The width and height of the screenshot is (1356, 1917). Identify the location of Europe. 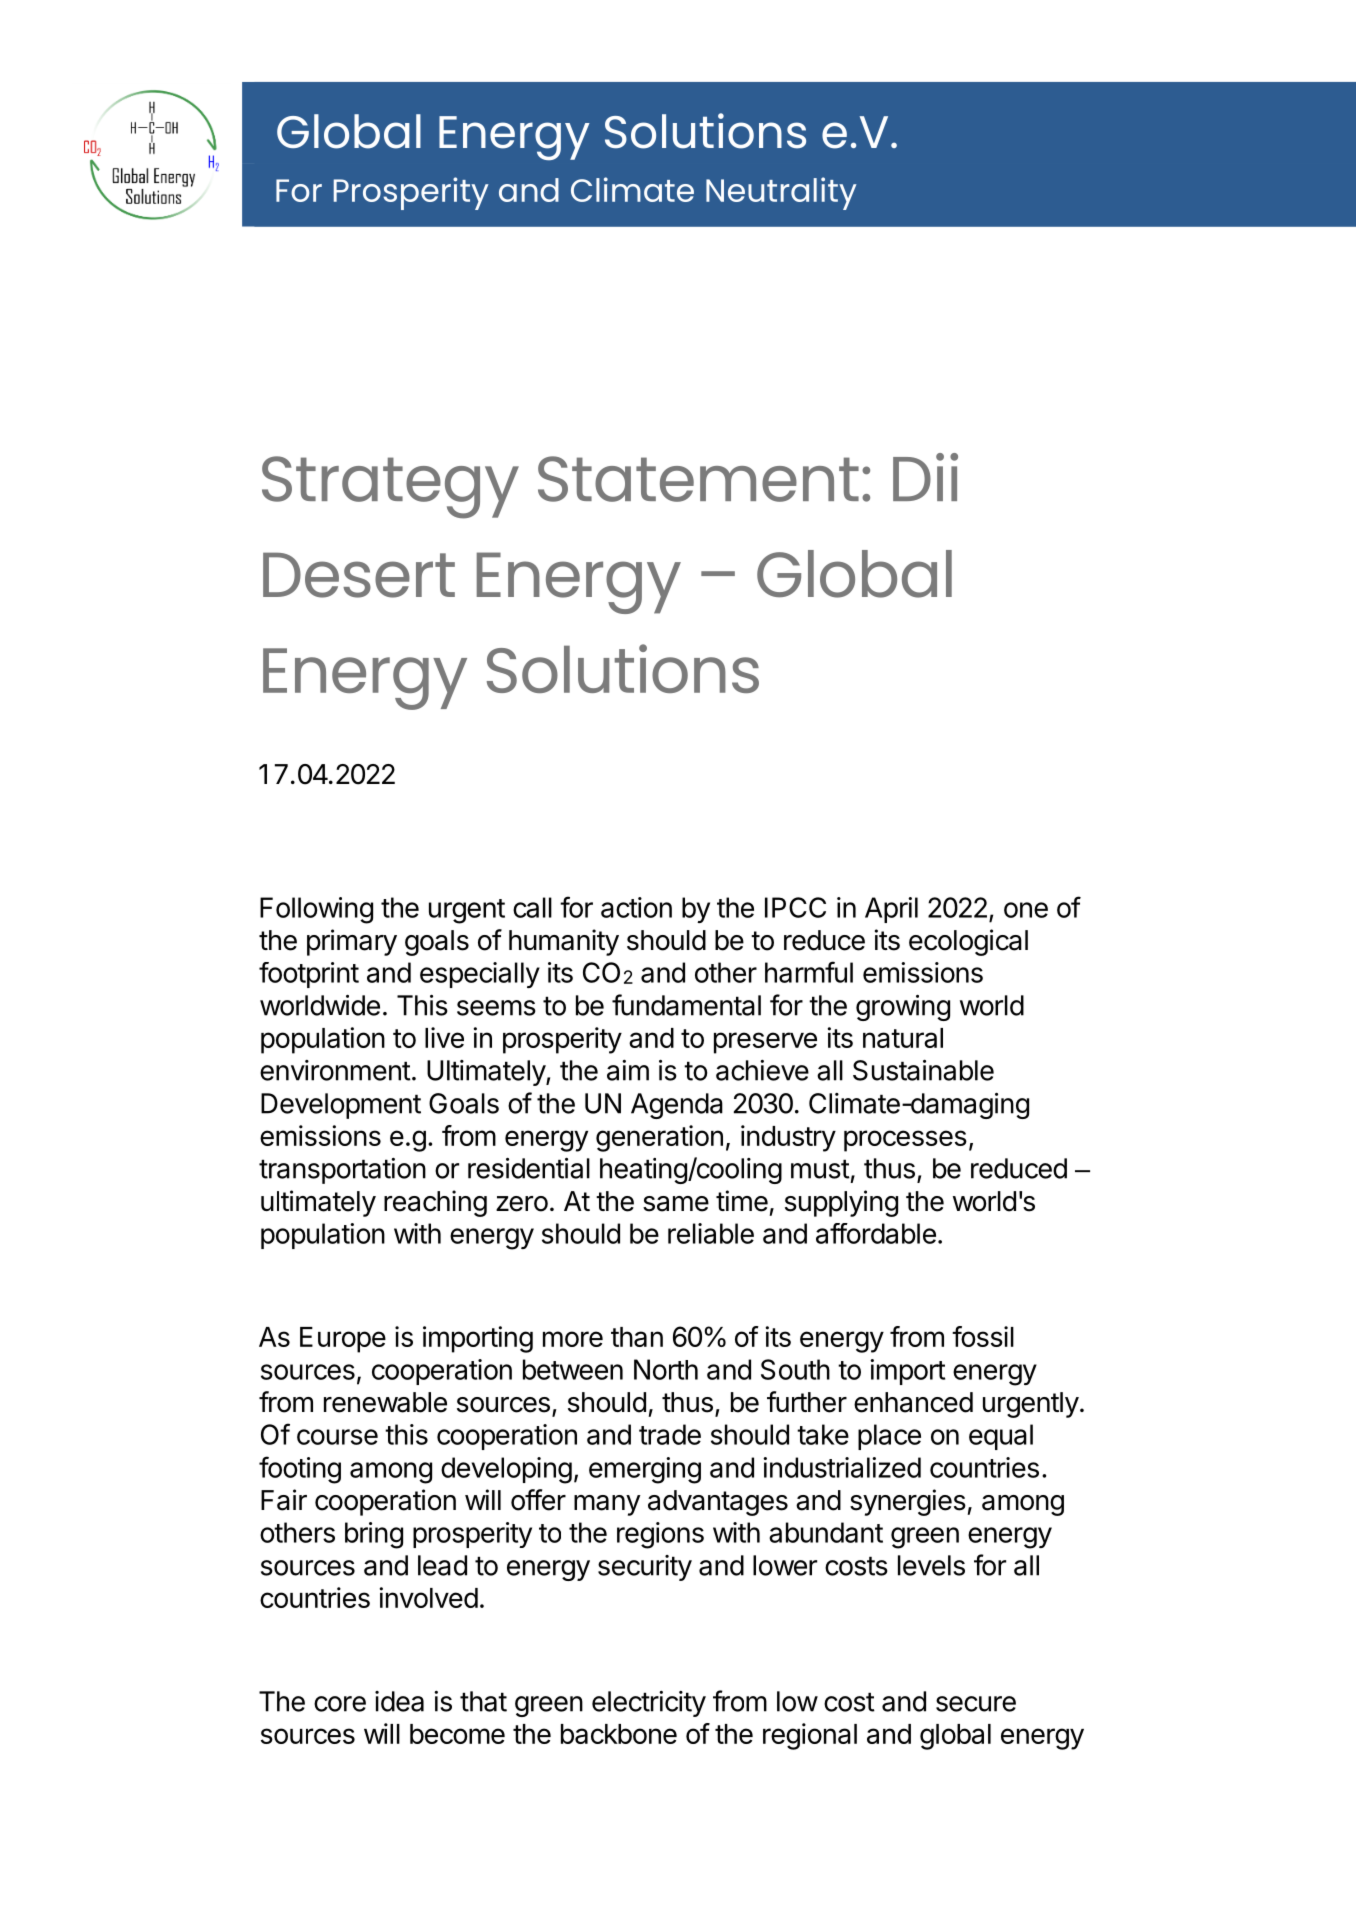
(343, 1340).
